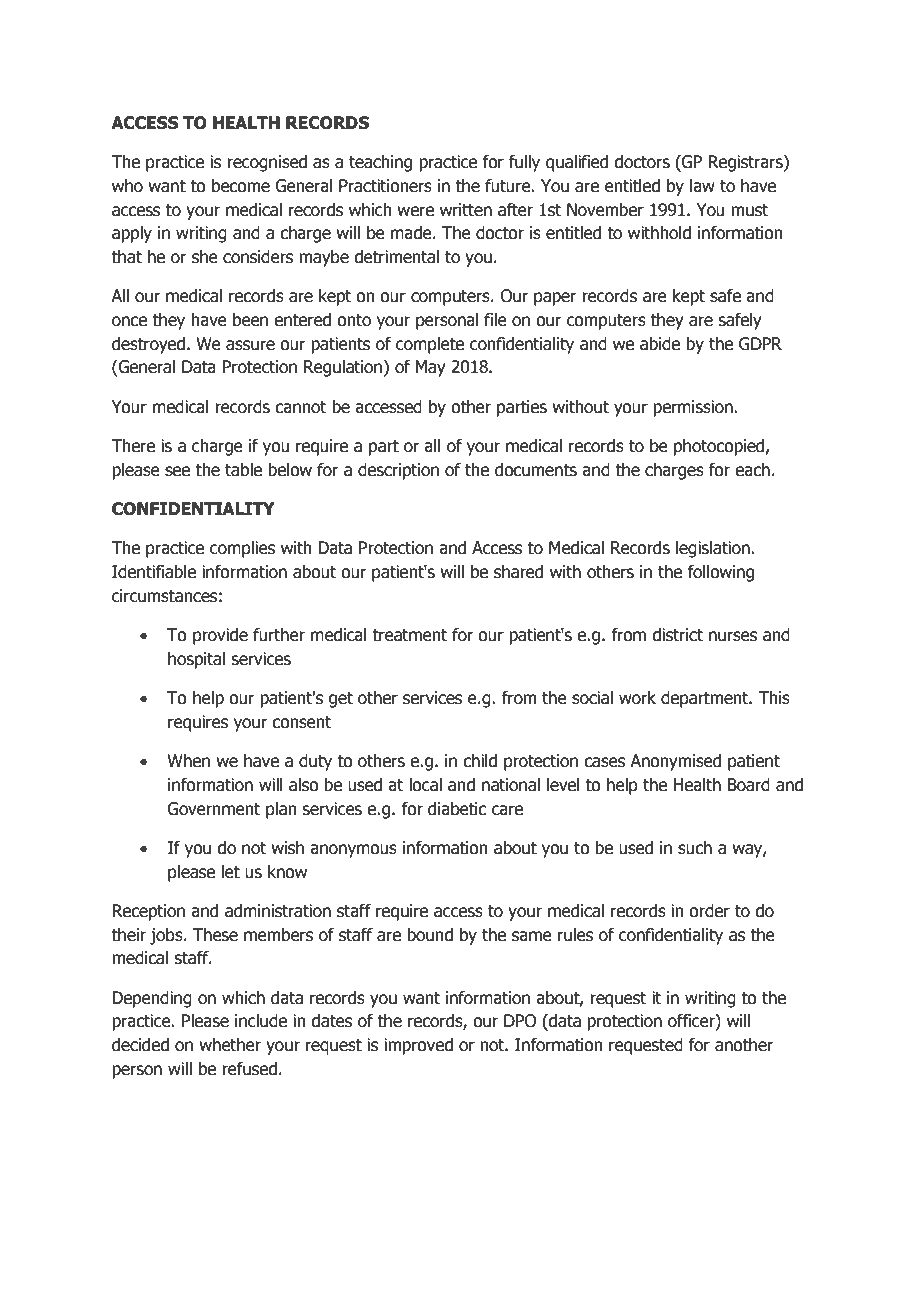  Describe the element at coordinates (637, 698) in the document. I see `work` at that location.
